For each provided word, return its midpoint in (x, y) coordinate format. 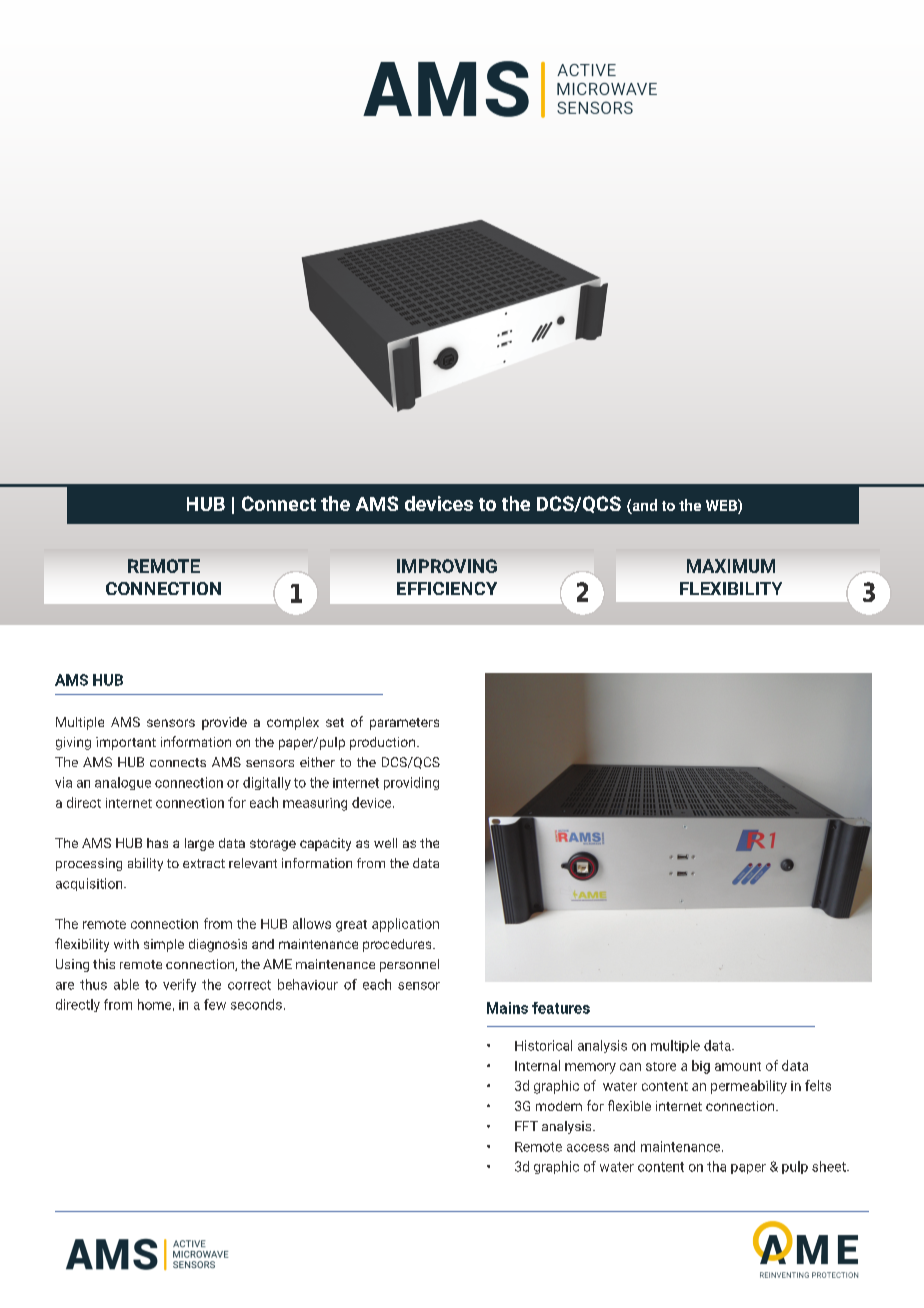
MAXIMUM (731, 566)
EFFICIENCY (447, 588)
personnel (409, 965)
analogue (123, 783)
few (215, 1004)
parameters (404, 724)
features (561, 1008)
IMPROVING (447, 566)
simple (164, 945)
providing (411, 783)
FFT (526, 1126)
